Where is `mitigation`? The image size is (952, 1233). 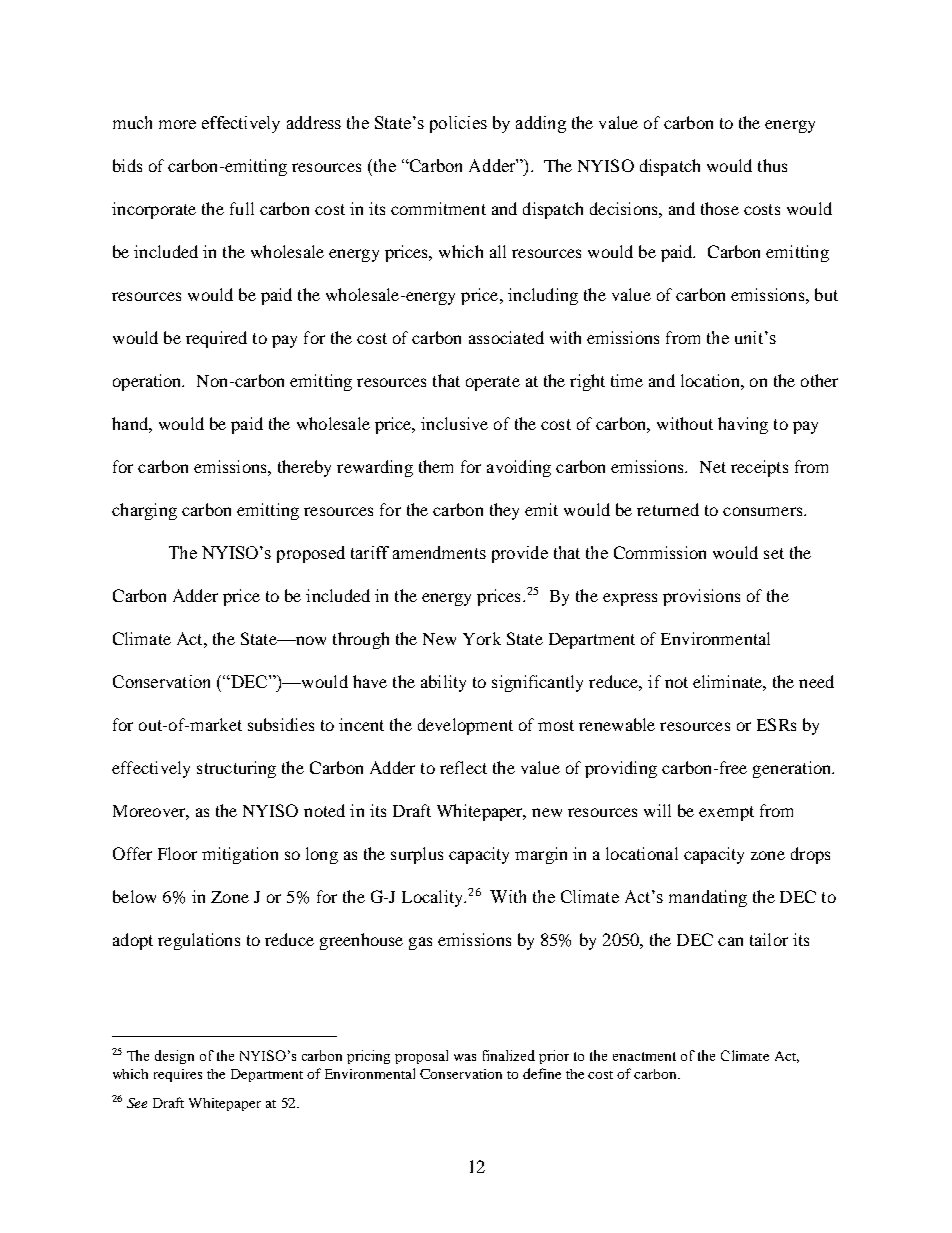 mitigation is located at coordinates (240, 855).
